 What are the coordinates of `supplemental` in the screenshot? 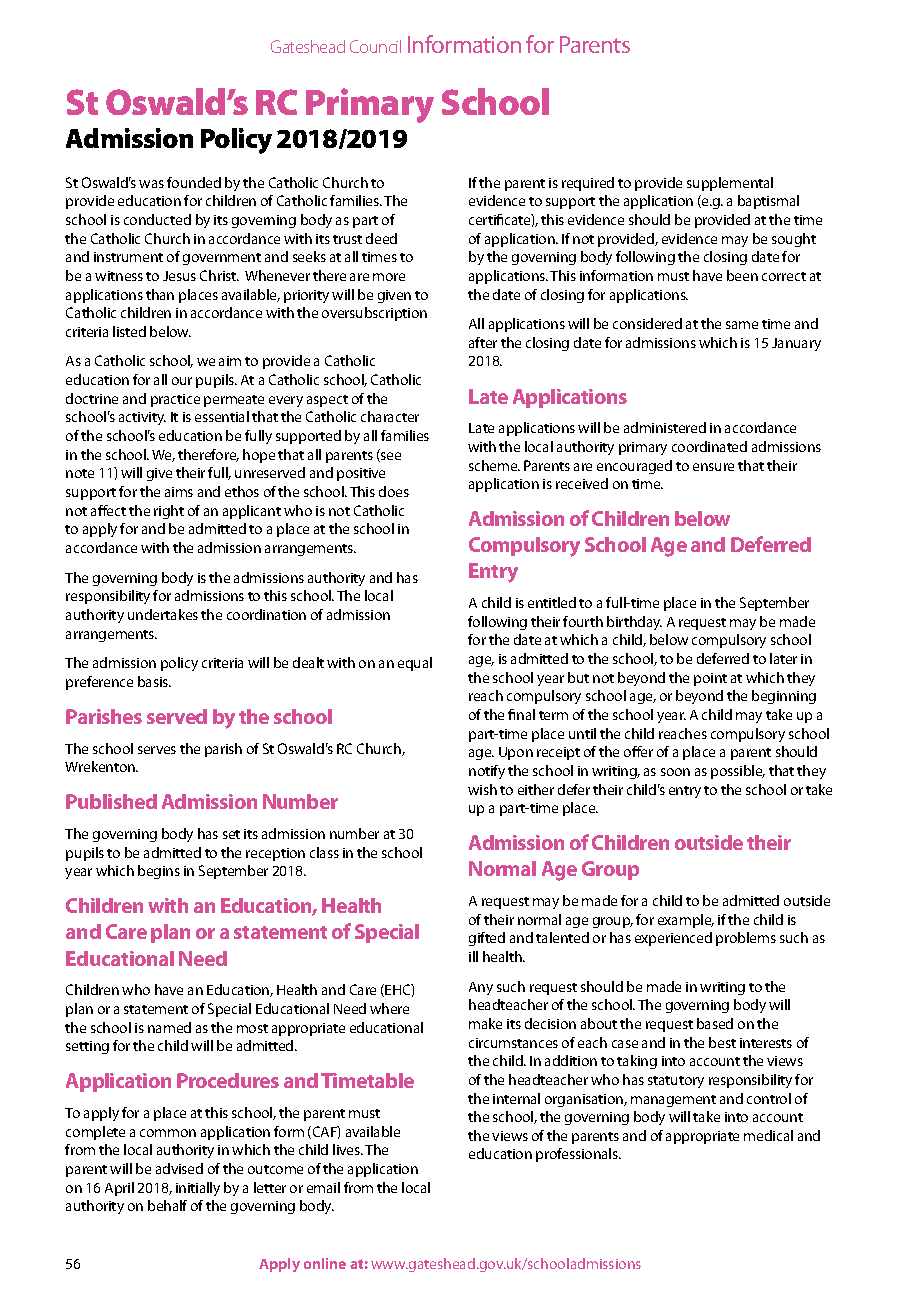 It's located at (730, 184).
